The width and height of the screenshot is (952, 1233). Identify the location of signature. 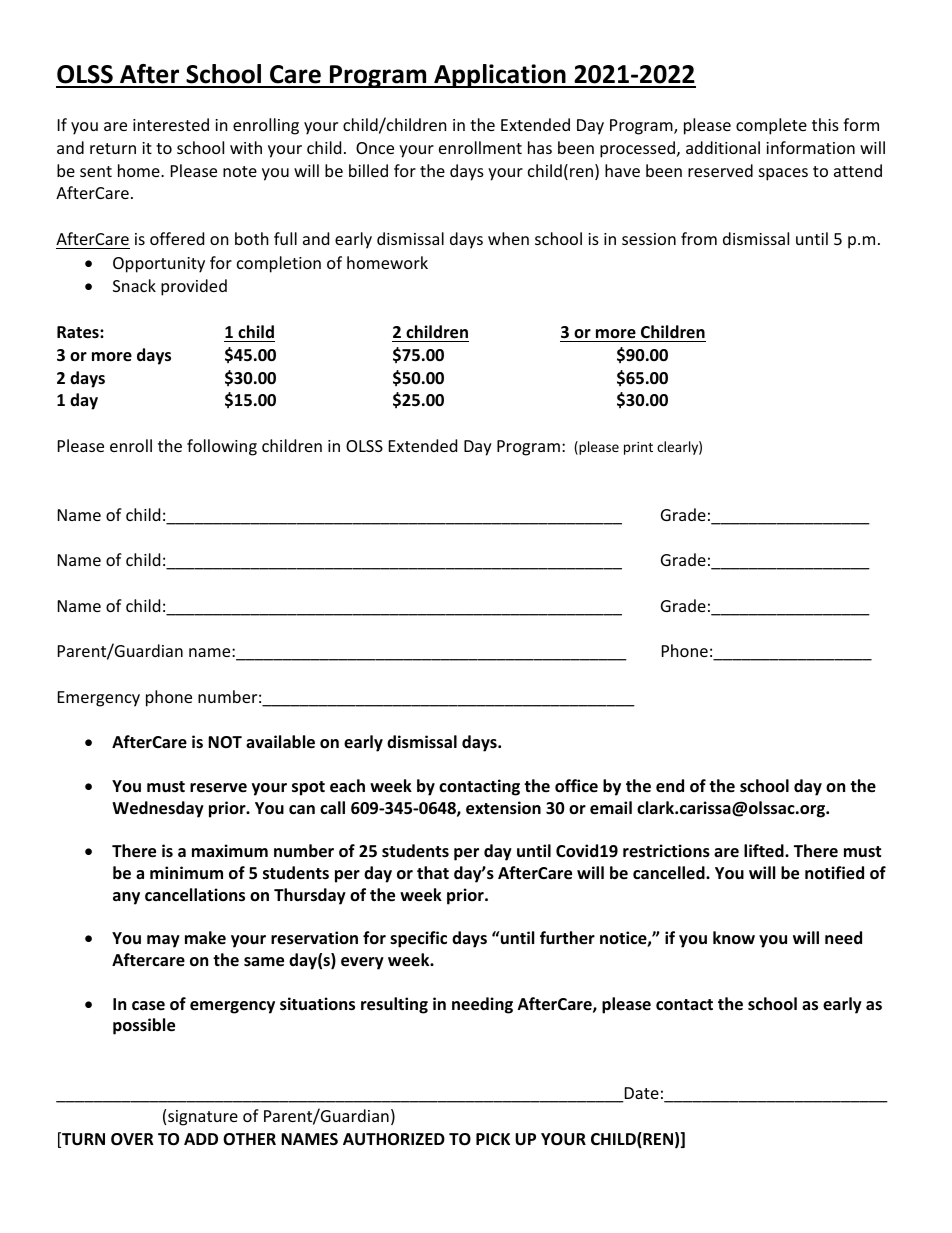
(203, 1118).
